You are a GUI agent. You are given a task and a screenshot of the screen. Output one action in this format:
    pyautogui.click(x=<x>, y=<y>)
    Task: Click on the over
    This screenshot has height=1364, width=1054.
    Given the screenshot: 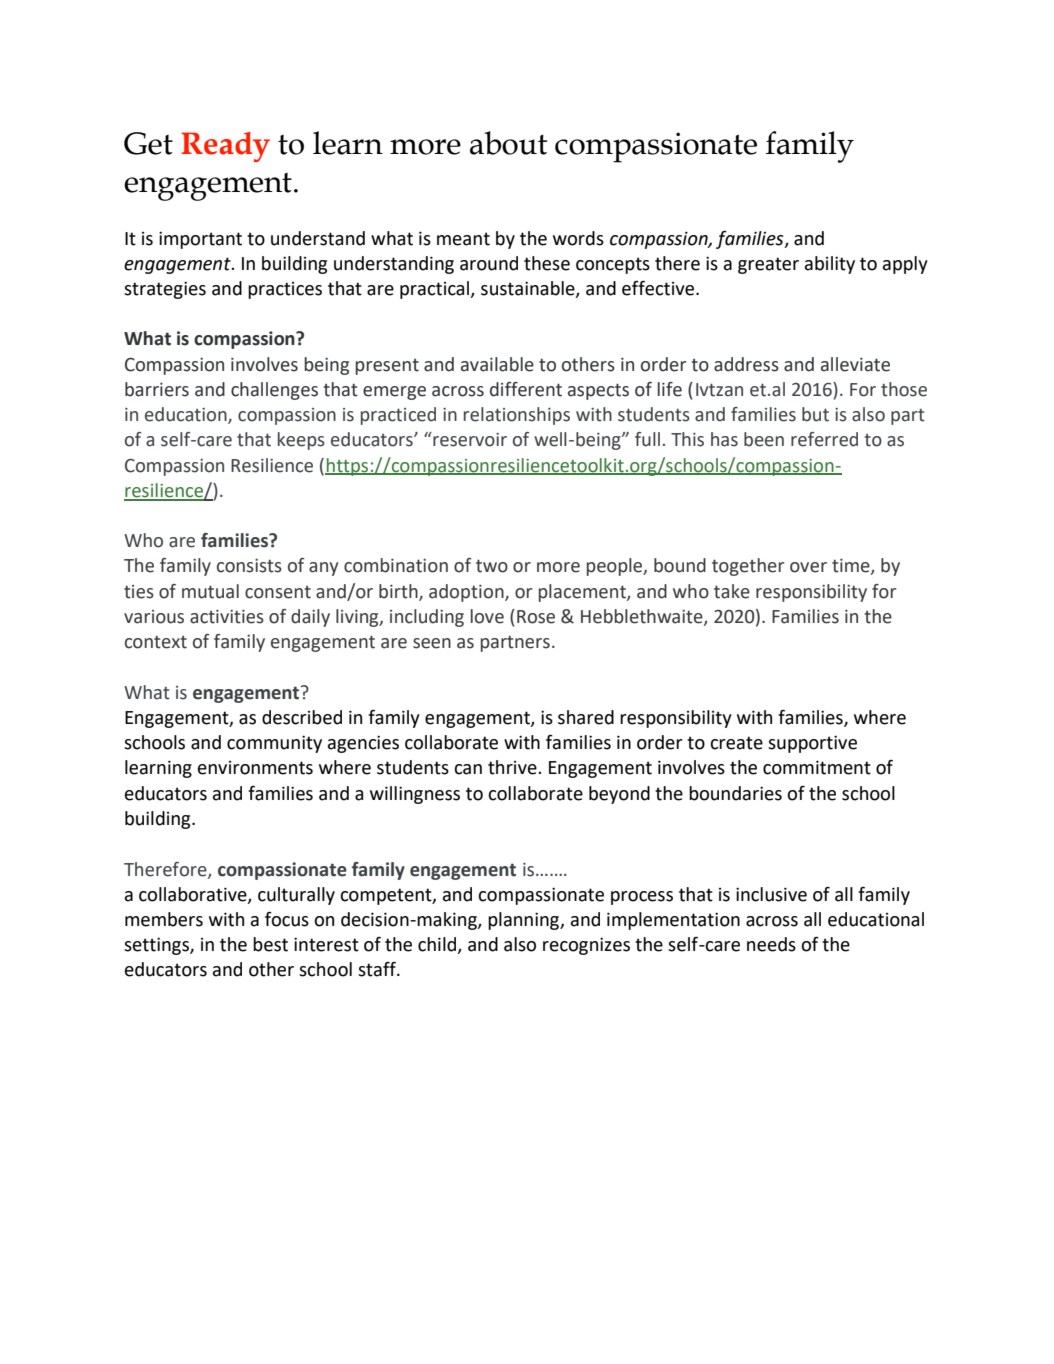 What is the action you would take?
    pyautogui.click(x=808, y=567)
